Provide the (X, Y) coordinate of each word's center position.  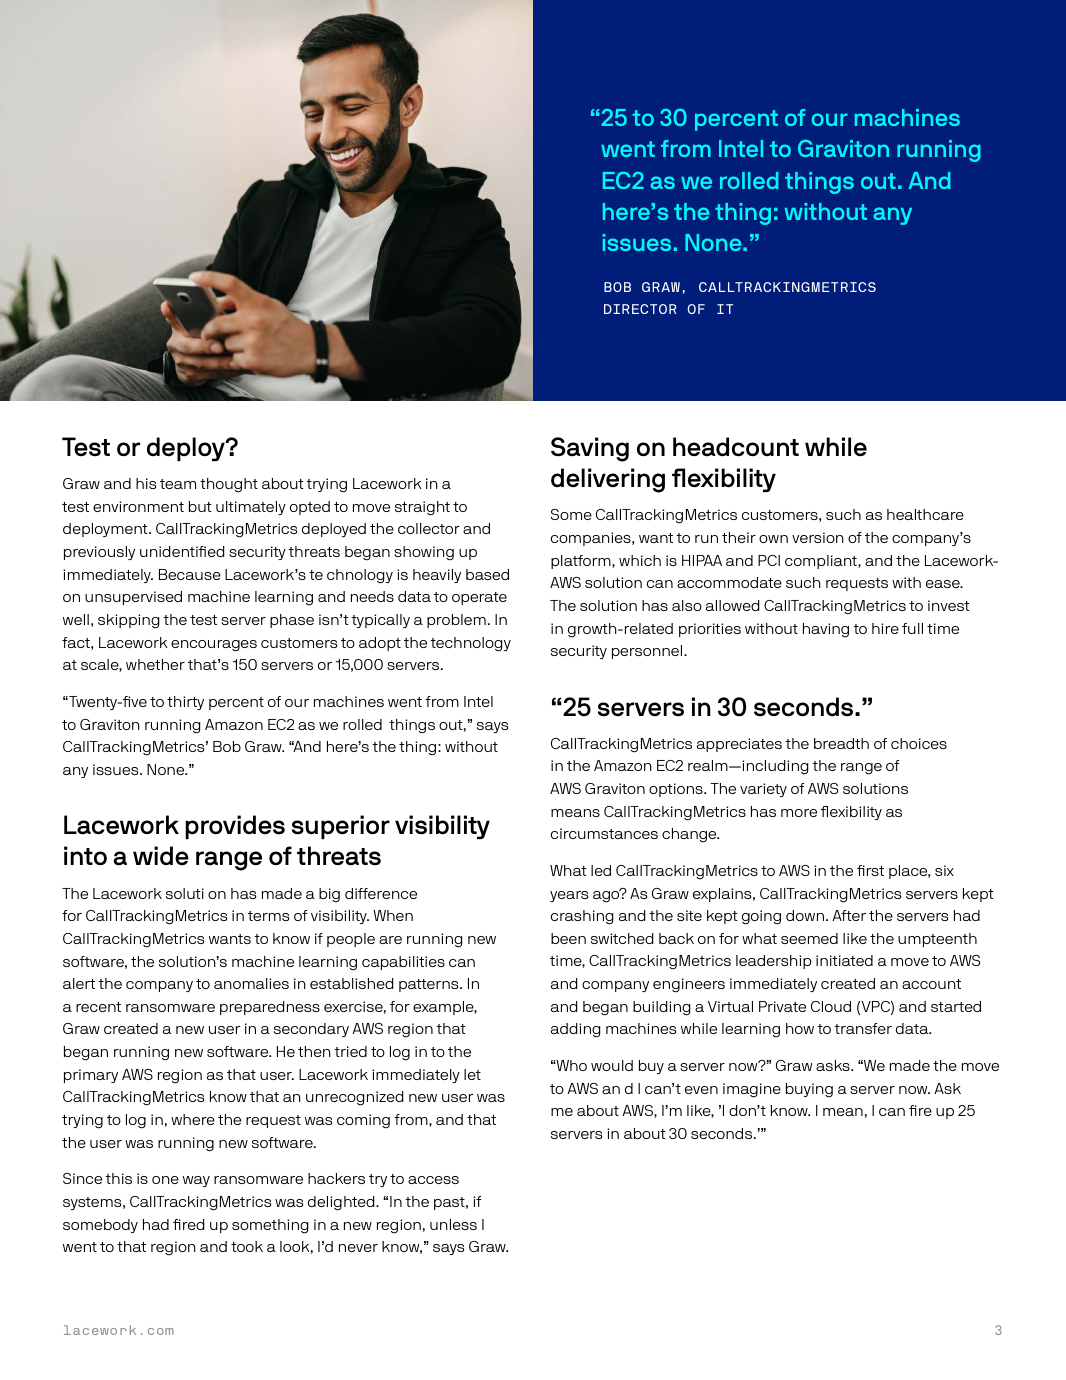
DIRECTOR (640, 309)
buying (809, 1090)
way (196, 1181)
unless (453, 1224)
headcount (736, 447)
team (178, 484)
